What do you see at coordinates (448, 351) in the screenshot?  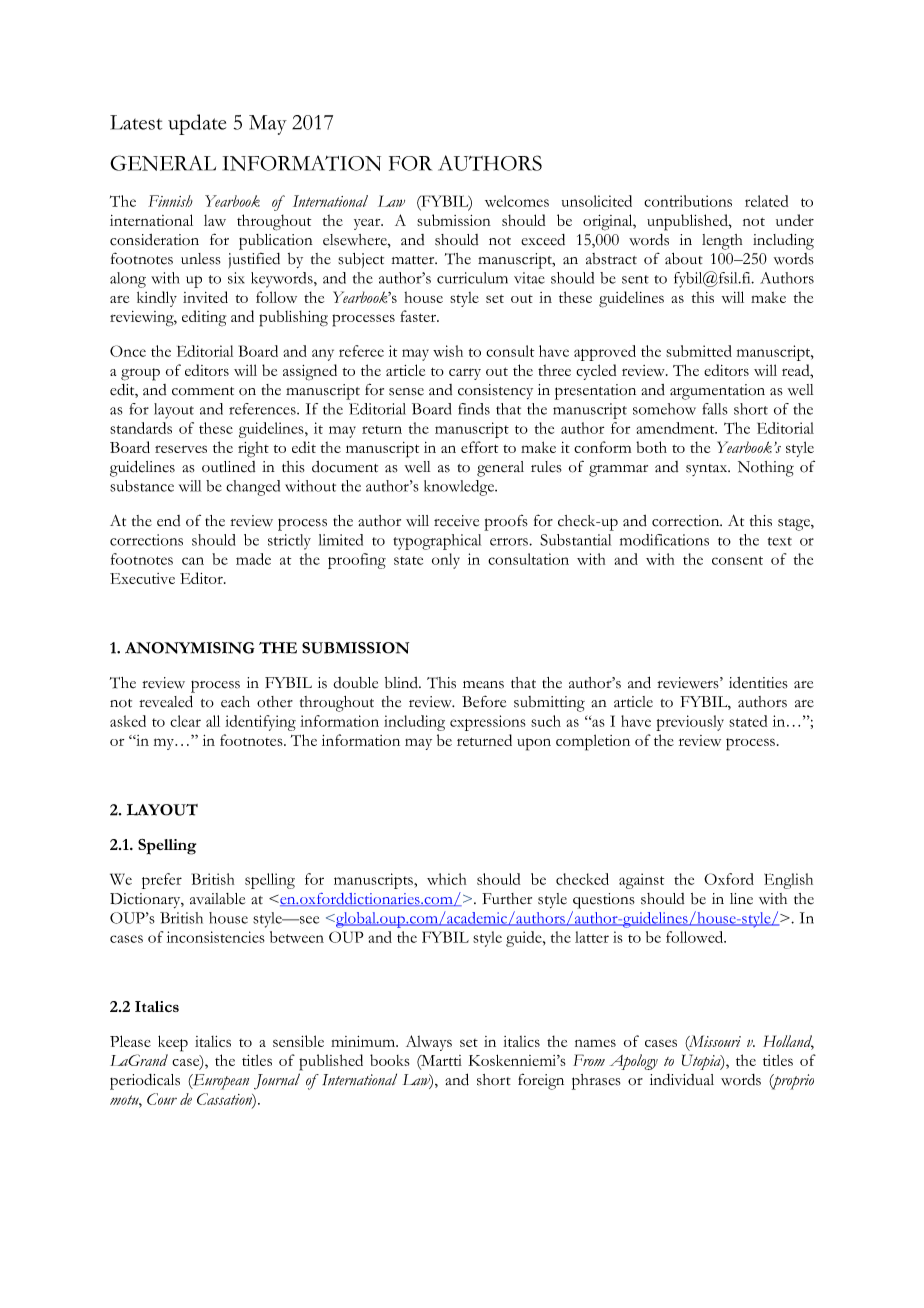 I see `wish` at bounding box center [448, 351].
